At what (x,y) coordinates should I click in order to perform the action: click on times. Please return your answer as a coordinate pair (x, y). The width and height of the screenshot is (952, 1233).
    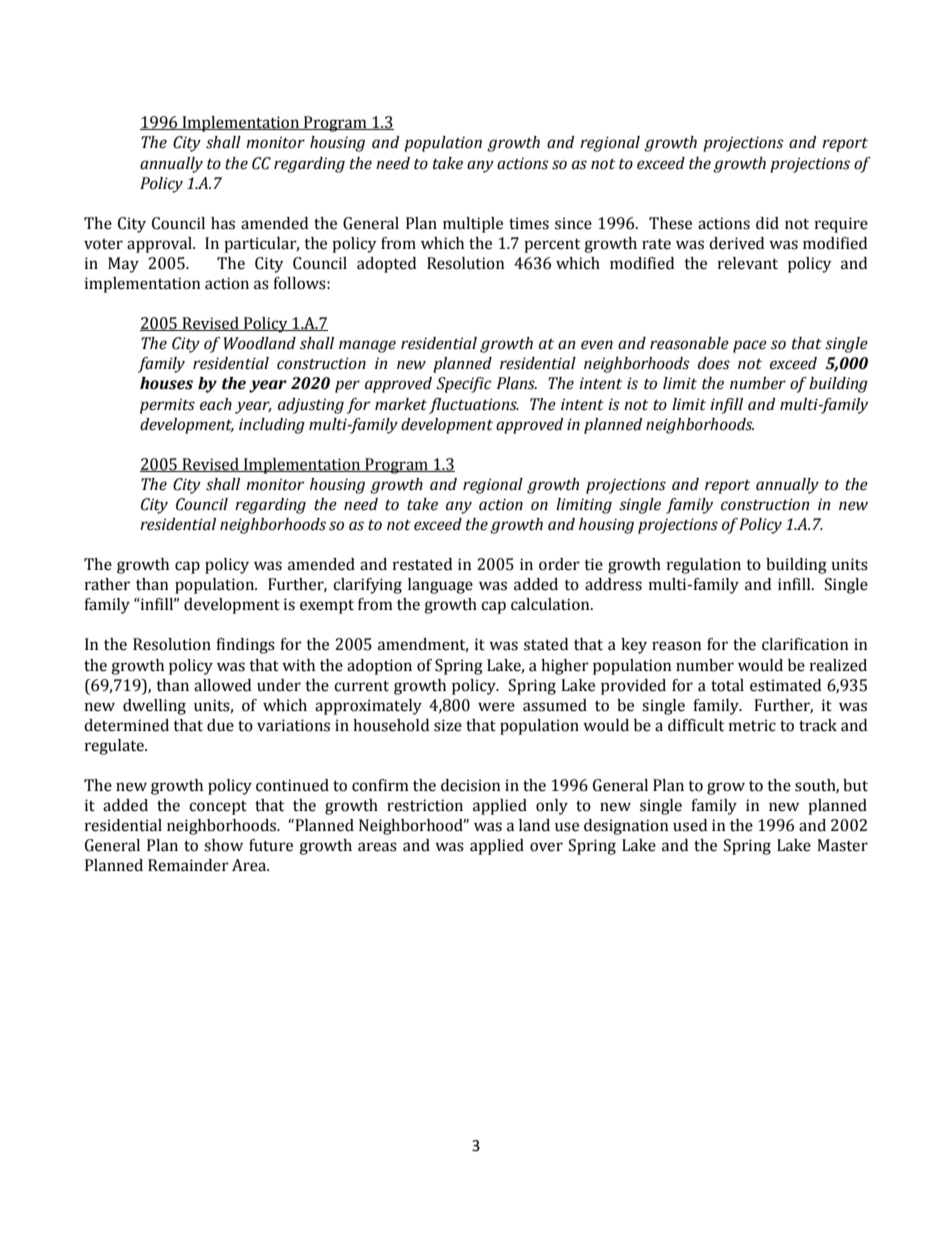
    Looking at the image, I should click on (529, 223).
